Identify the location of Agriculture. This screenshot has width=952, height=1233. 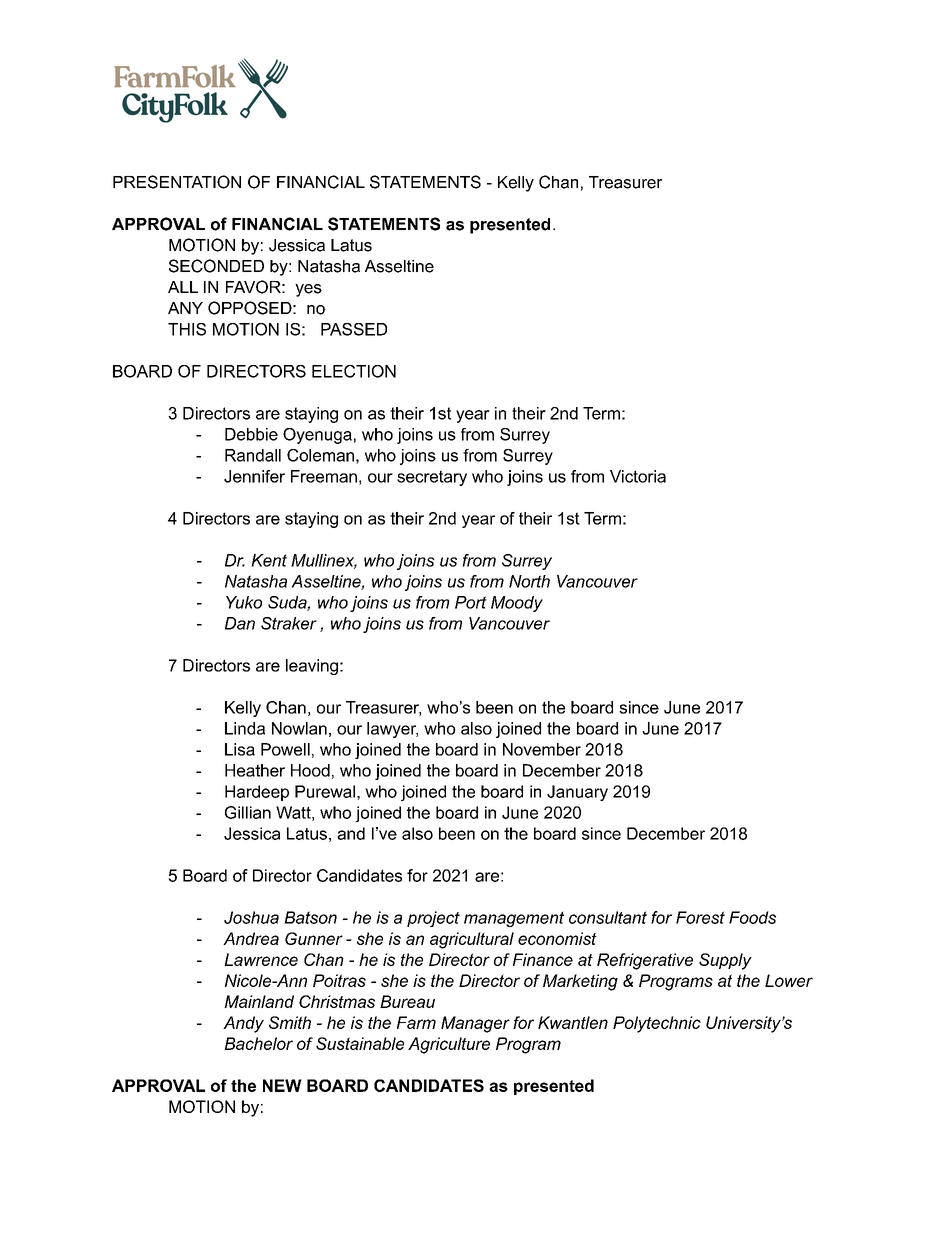
(449, 1045).
